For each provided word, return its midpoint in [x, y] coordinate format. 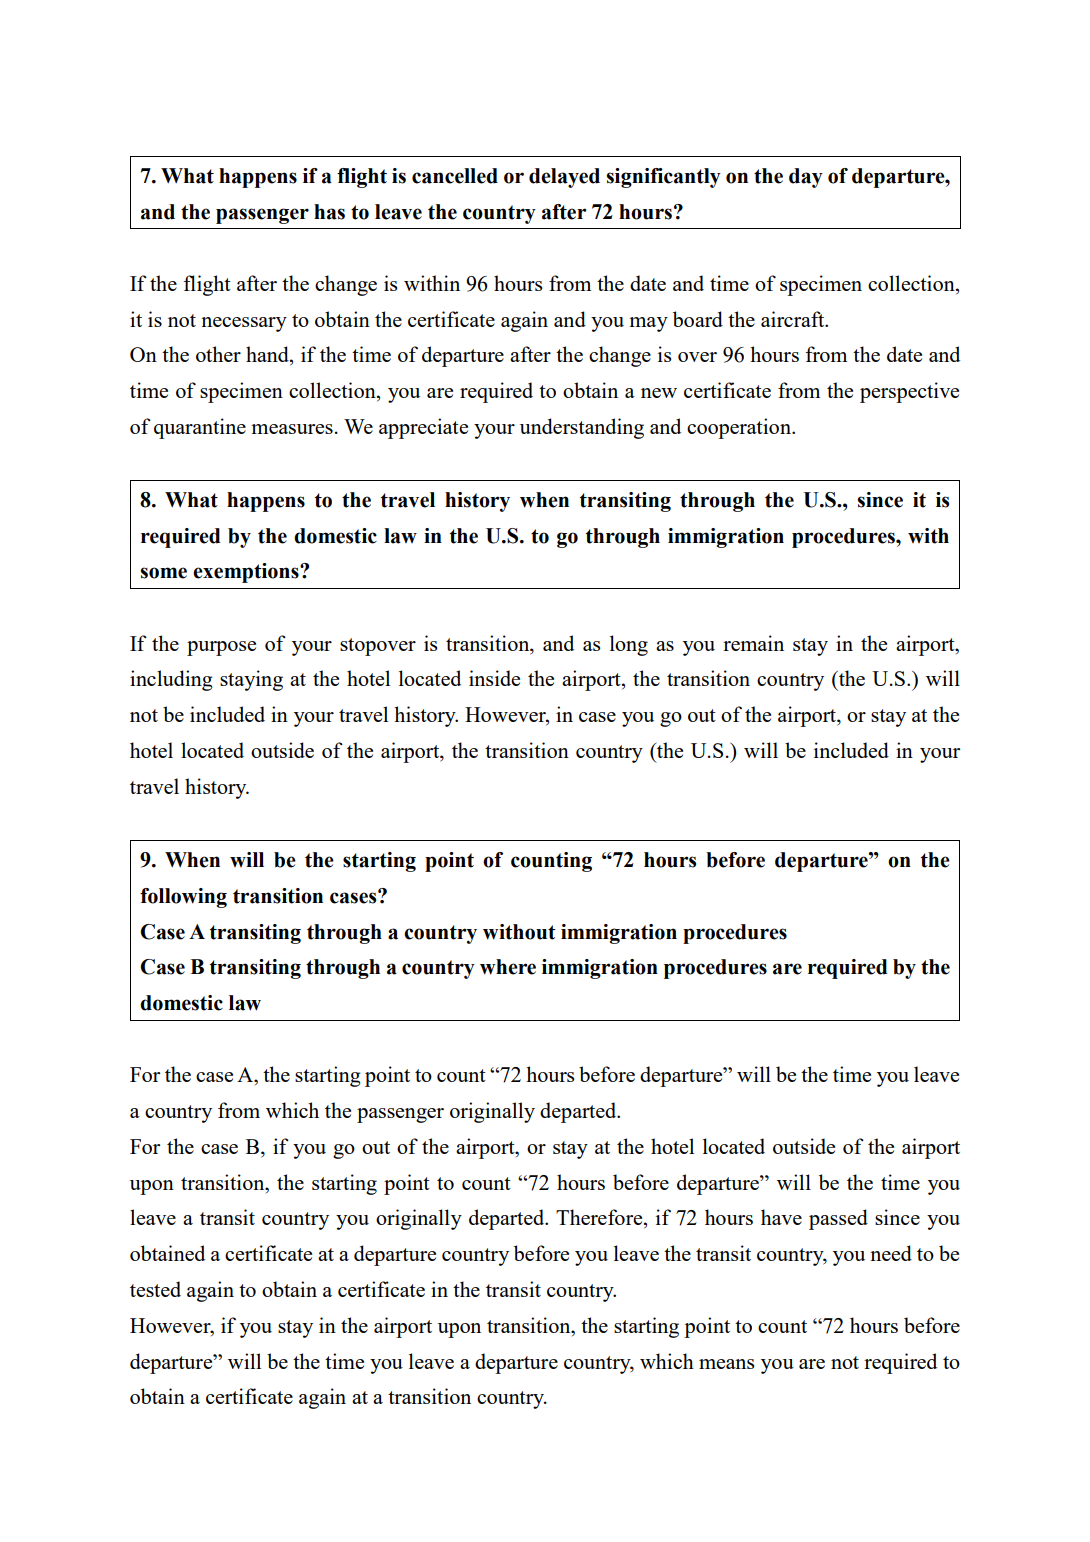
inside [494, 678]
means [726, 1364]
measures [292, 429]
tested [155, 1289]
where [508, 967]
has [329, 212]
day [806, 178]
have [781, 1217]
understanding [582, 428]
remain [753, 643]
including [171, 680]
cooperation [740, 428]
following [183, 898]
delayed [564, 178]
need [891, 1253]
